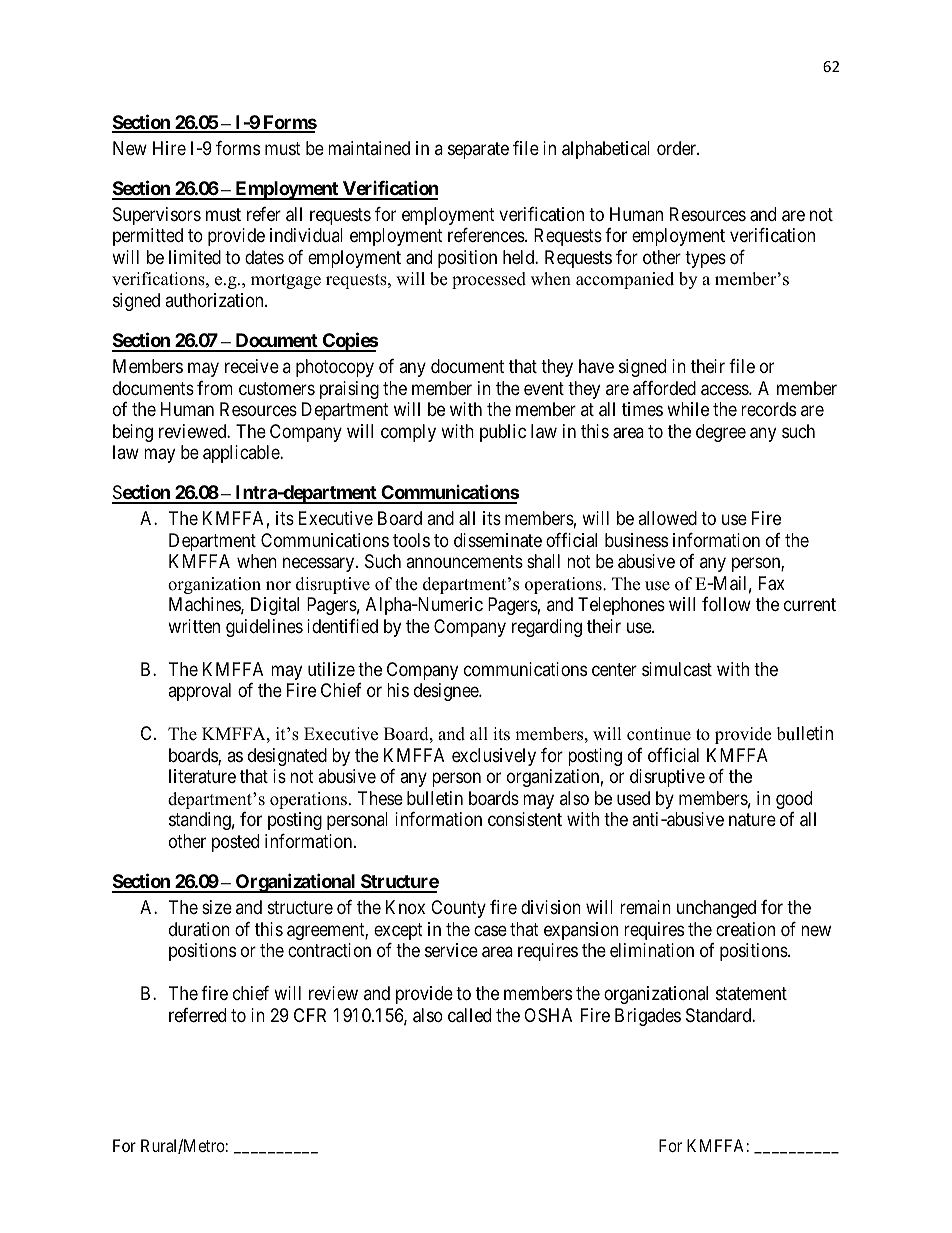 This image has width=952, height=1233. Describe the element at coordinates (478, 150) in the image. I see `separate` at that location.
